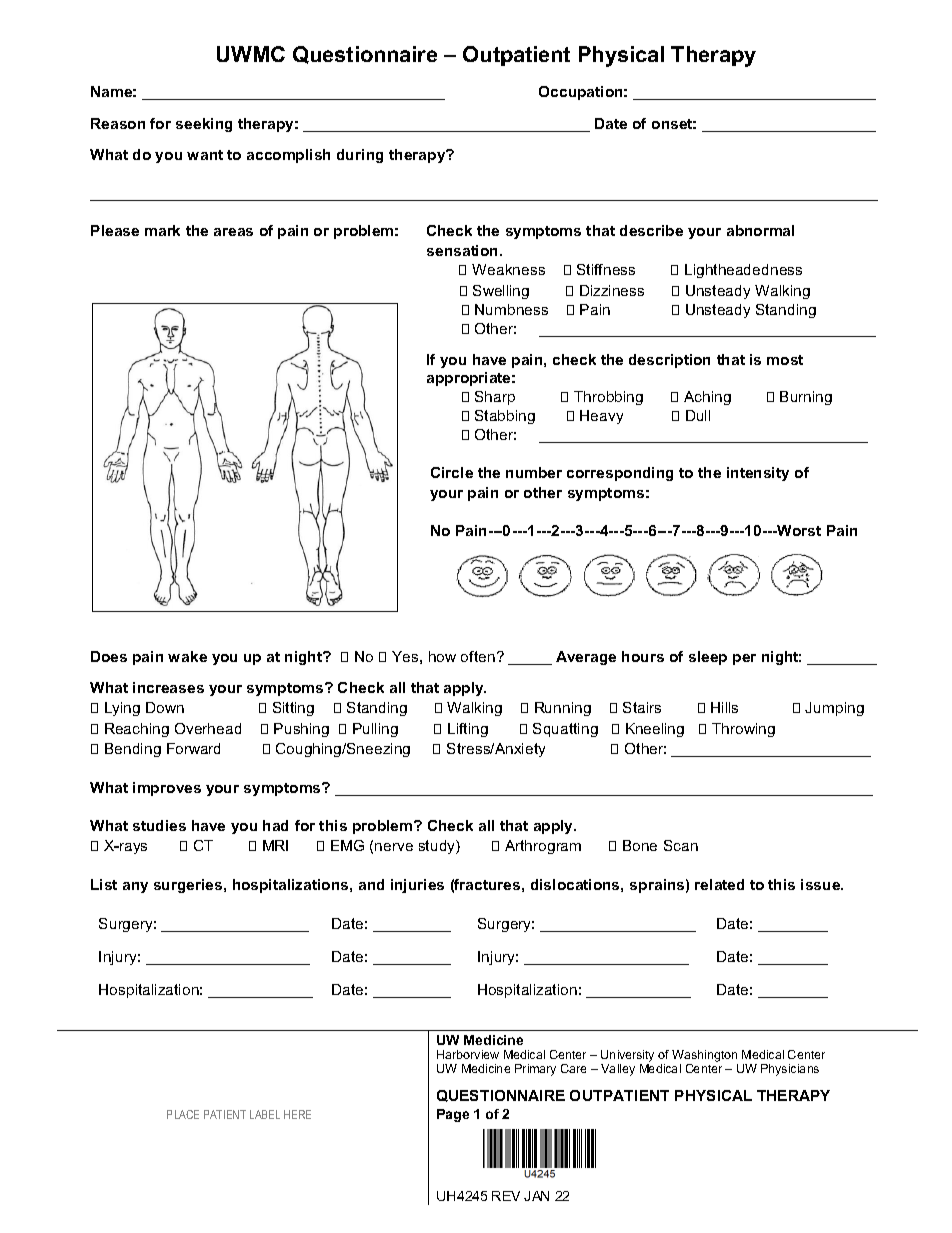 Image resolution: width=952 pixels, height=1233 pixels. Describe the element at coordinates (187, 656) in the document. I see `wake` at that location.
